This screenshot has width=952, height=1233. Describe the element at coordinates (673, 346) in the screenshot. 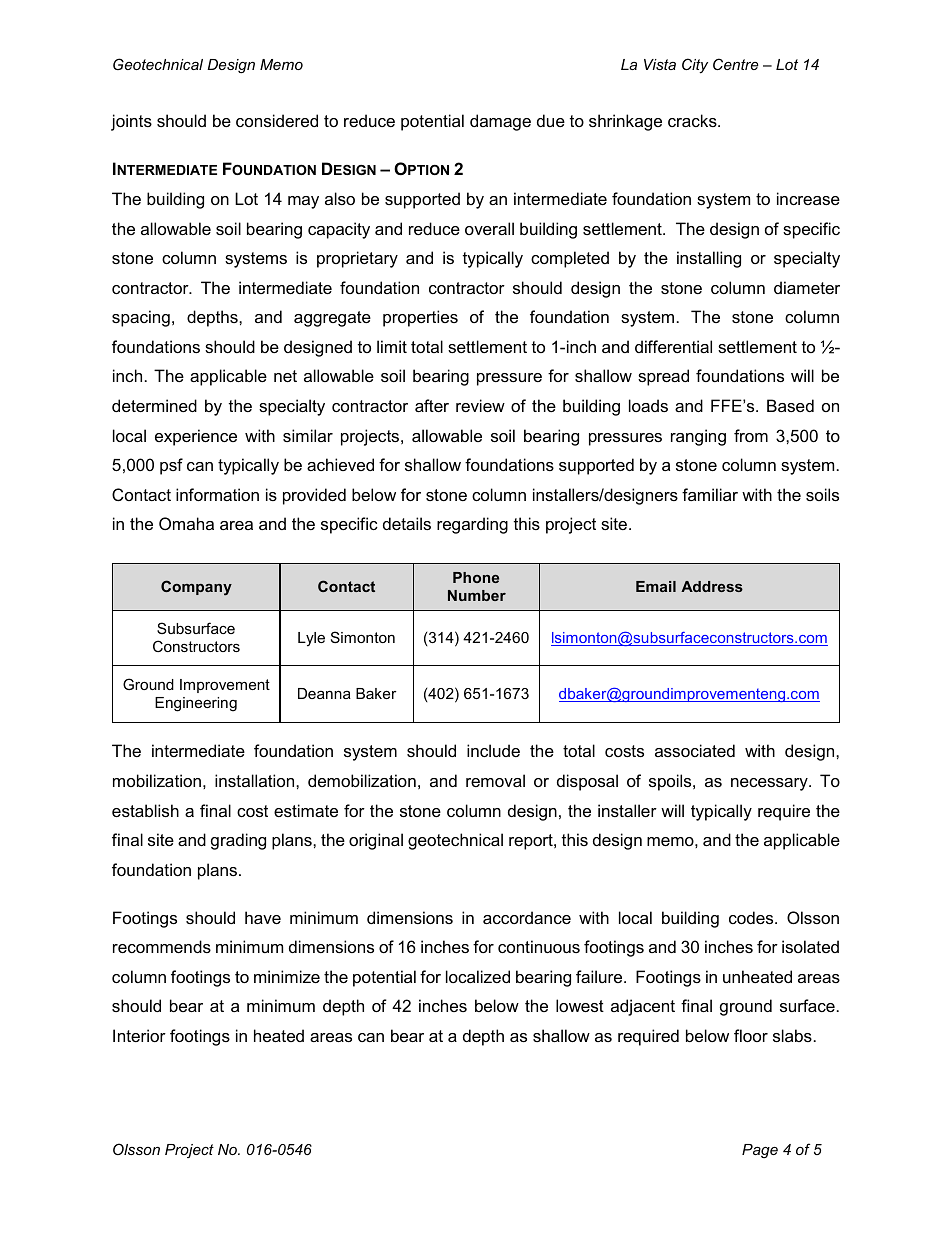

I see `differential` at that location.
